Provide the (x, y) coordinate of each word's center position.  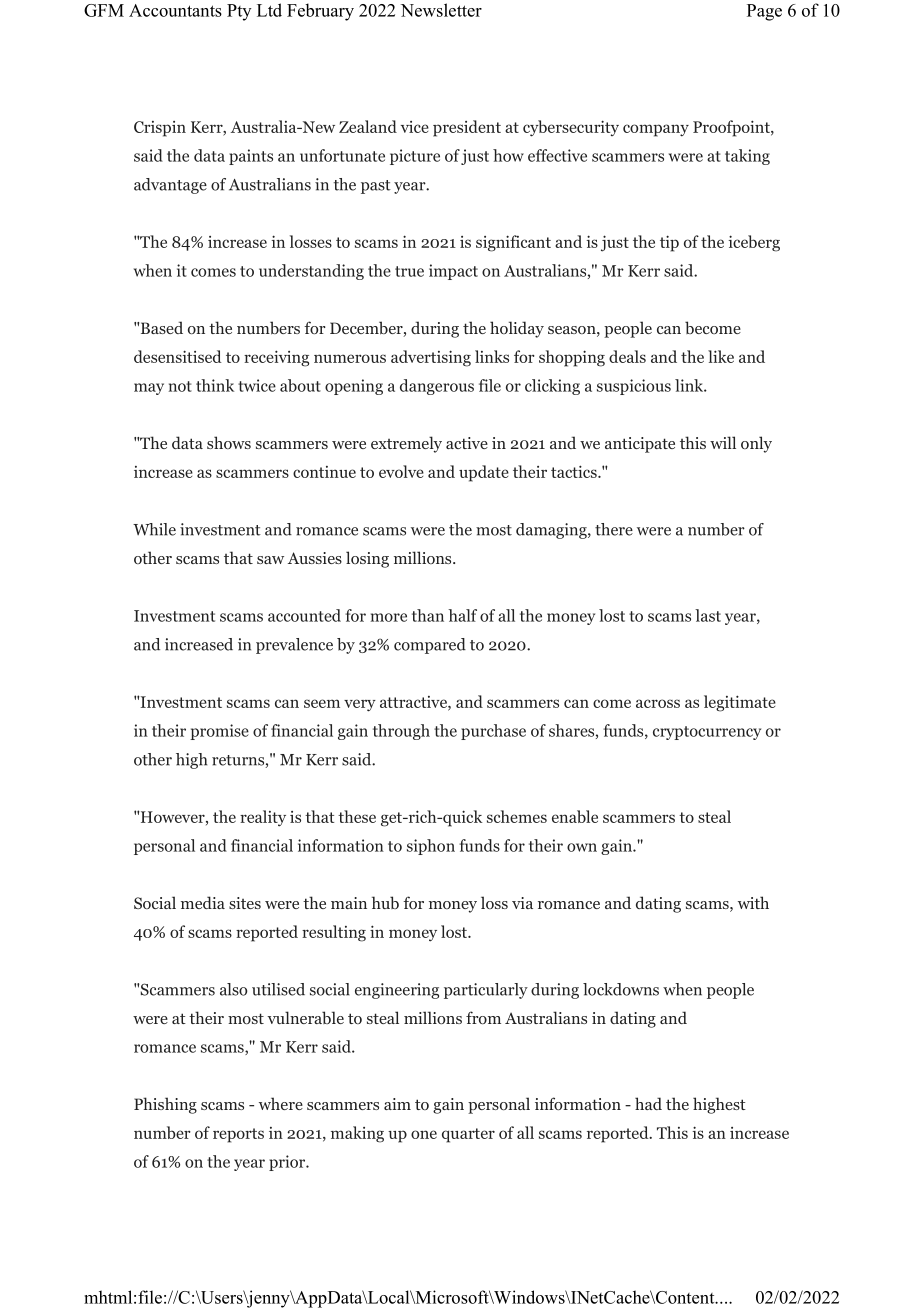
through (401, 732)
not (180, 386)
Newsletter (441, 10)
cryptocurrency (707, 733)
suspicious (634, 387)
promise (219, 732)
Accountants (175, 10)
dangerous (437, 387)
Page (764, 12)
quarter (468, 1135)
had (648, 1103)
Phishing (165, 1105)
